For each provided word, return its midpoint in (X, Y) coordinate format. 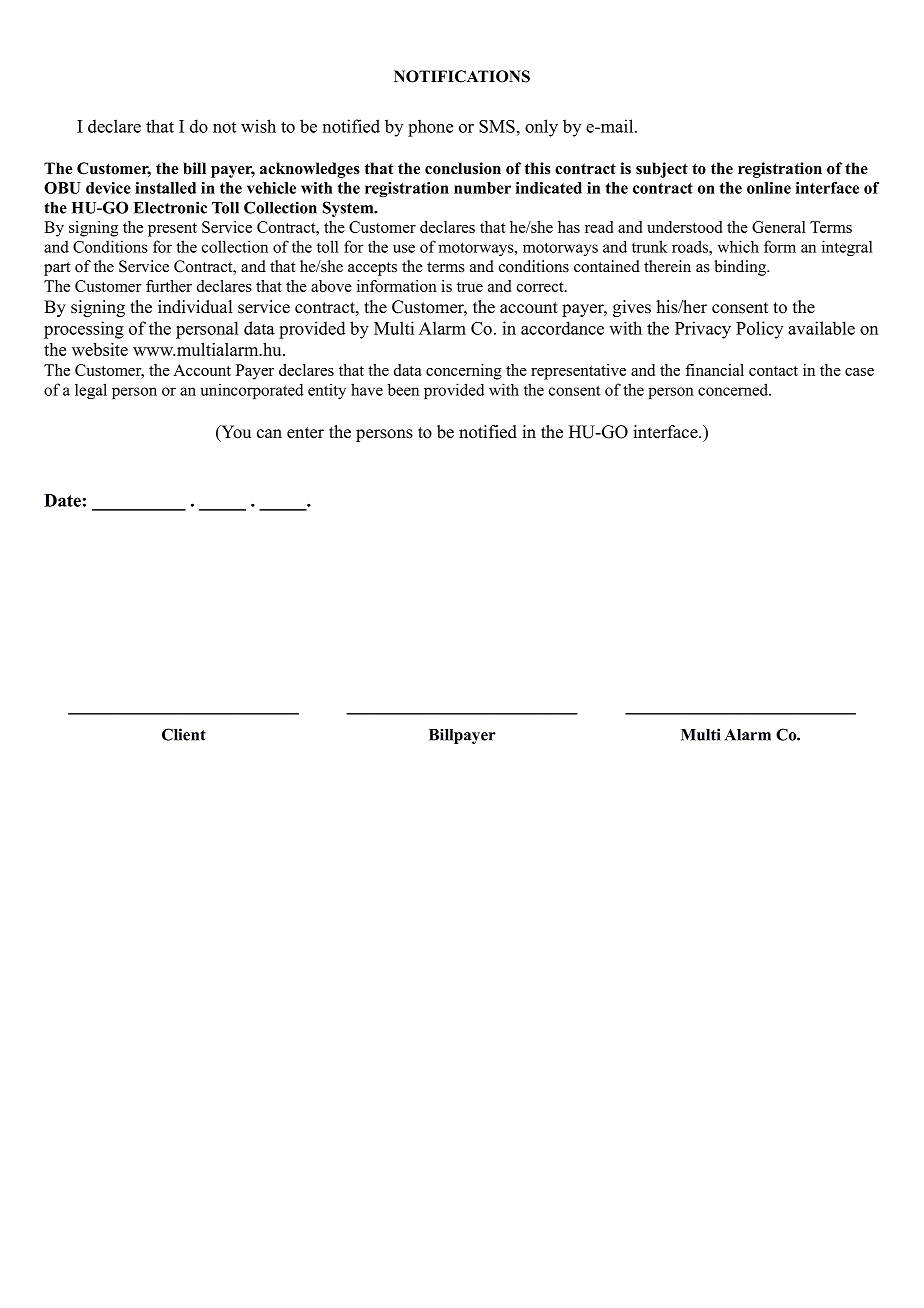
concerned (734, 389)
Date (62, 500)
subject (662, 170)
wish (258, 126)
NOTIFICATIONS (462, 76)
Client (184, 734)
